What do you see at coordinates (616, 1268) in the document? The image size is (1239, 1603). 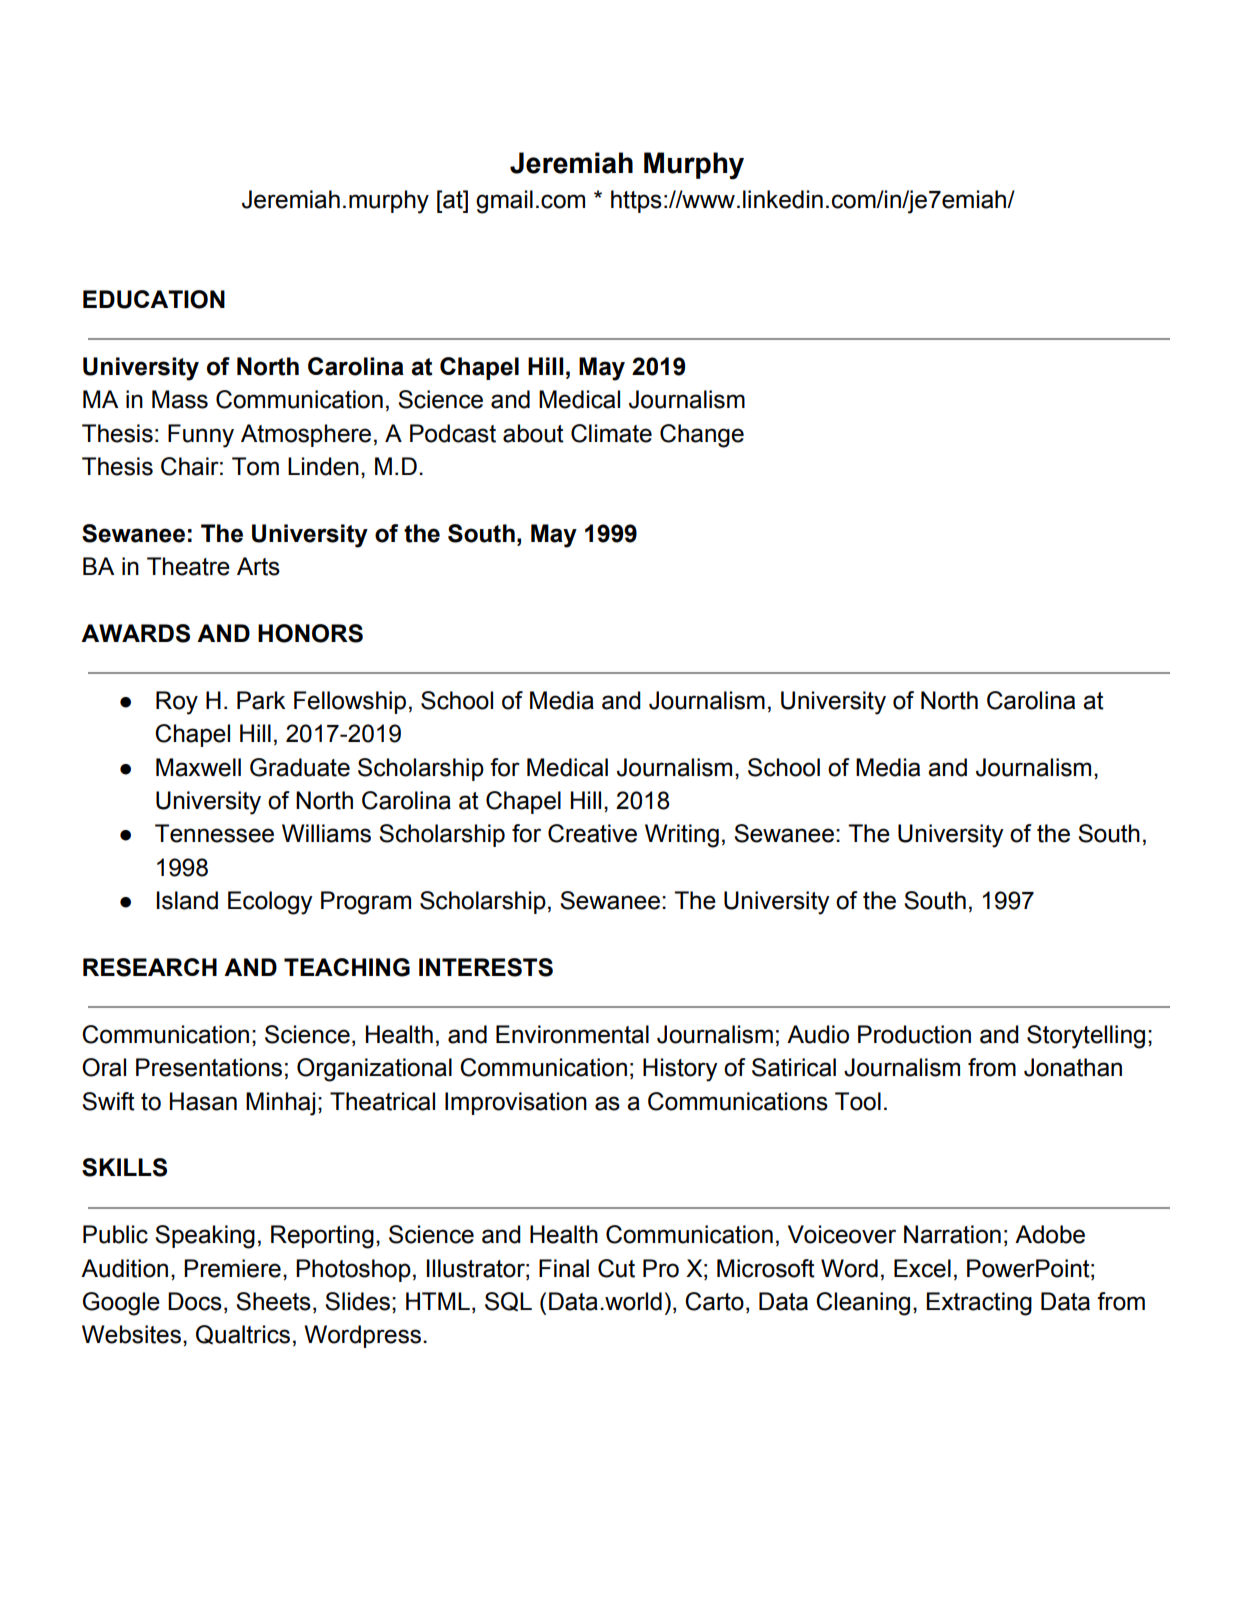 I see `Cut` at bounding box center [616, 1268].
